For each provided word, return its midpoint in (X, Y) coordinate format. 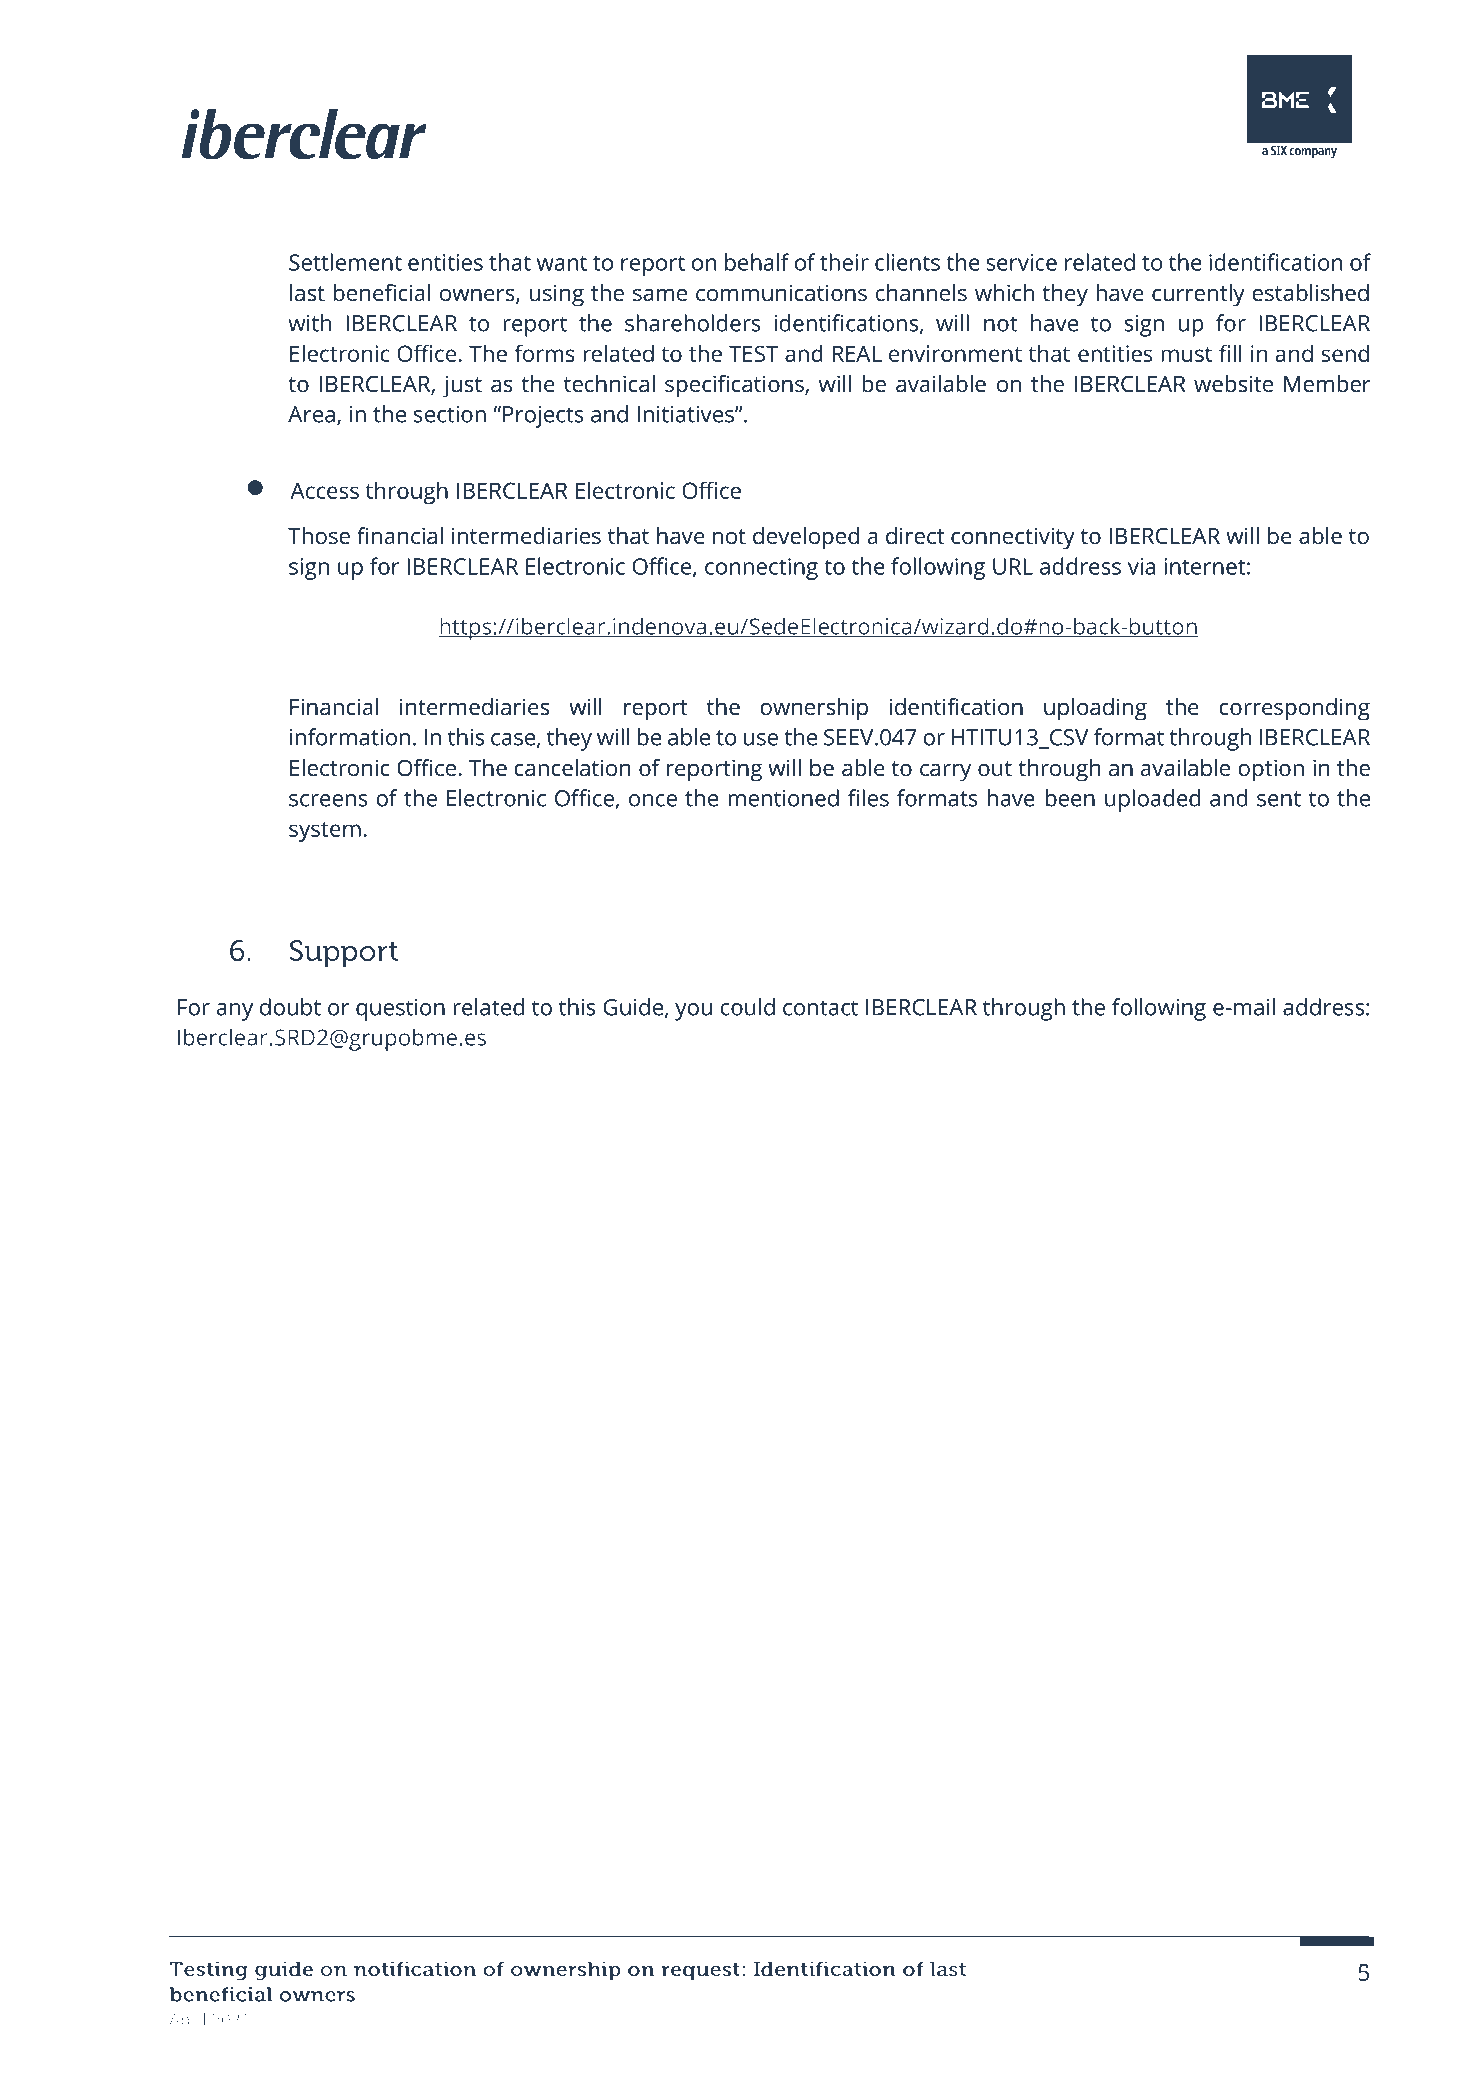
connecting (761, 569)
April (187, 2021)
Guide (633, 1007)
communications (781, 293)
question (400, 1010)
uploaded (1152, 800)
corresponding (1294, 709)
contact (820, 1008)
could (747, 1007)
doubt (290, 1007)
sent (1279, 799)
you (693, 1012)
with (309, 323)
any (235, 1012)
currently (1198, 295)
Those (319, 536)
